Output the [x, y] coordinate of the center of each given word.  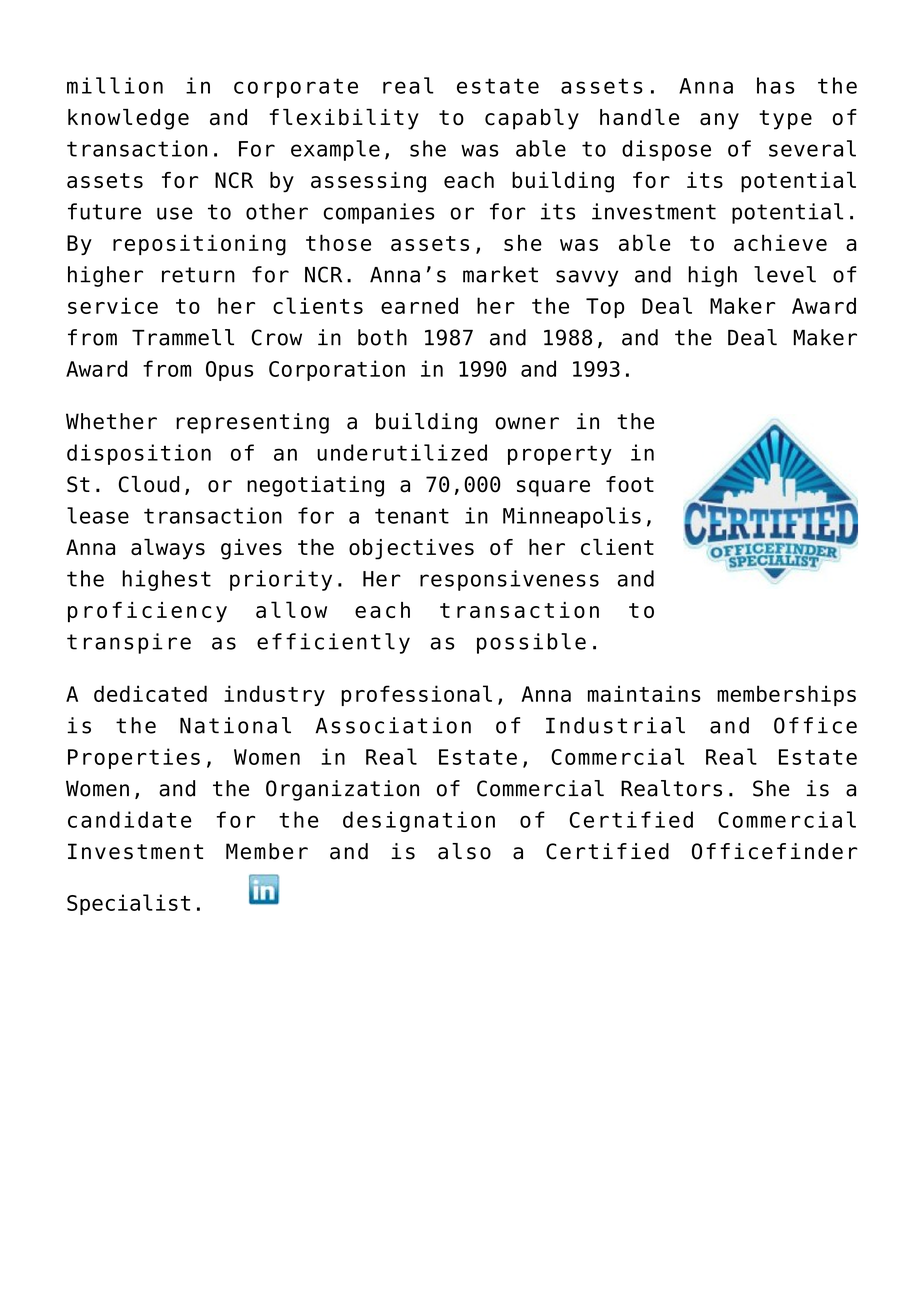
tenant [412, 516]
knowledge [128, 119]
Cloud [149, 484]
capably [532, 119]
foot [630, 484]
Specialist [128, 904]
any [719, 121]
